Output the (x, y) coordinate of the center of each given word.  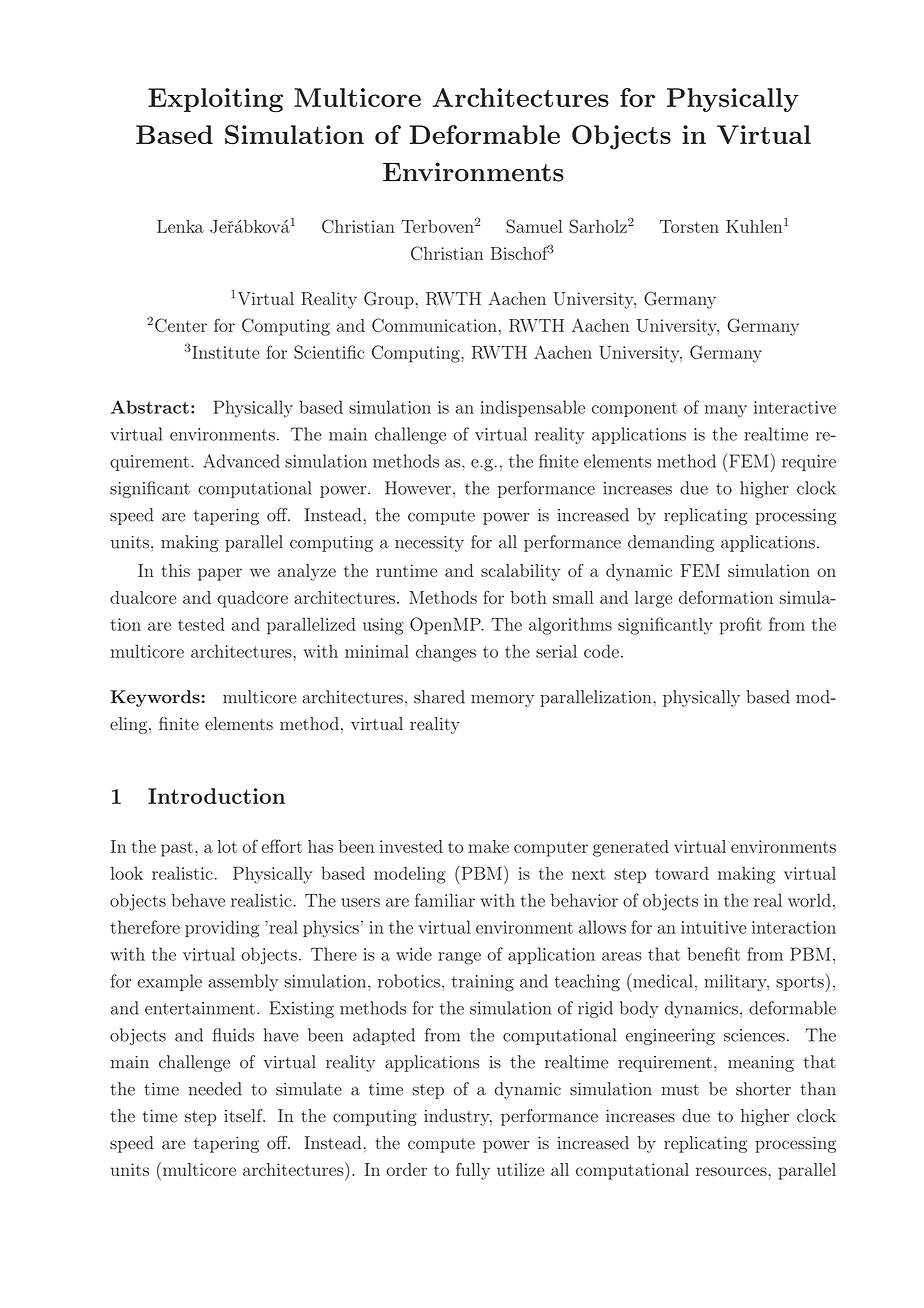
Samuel (534, 226)
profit (741, 626)
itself (244, 1116)
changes (446, 653)
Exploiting (215, 100)
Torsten (689, 226)
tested (201, 624)
